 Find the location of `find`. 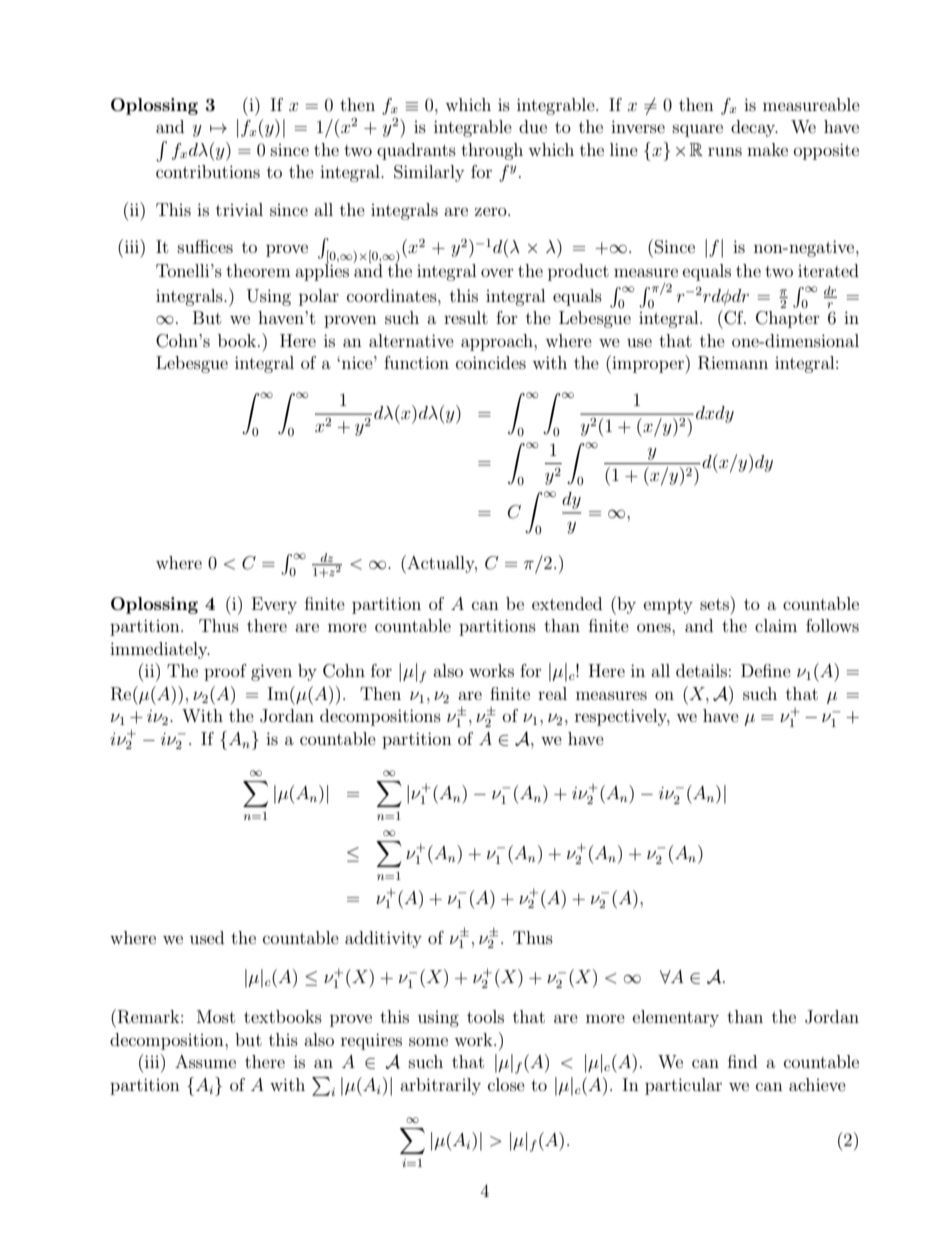

find is located at coordinates (742, 1061).
